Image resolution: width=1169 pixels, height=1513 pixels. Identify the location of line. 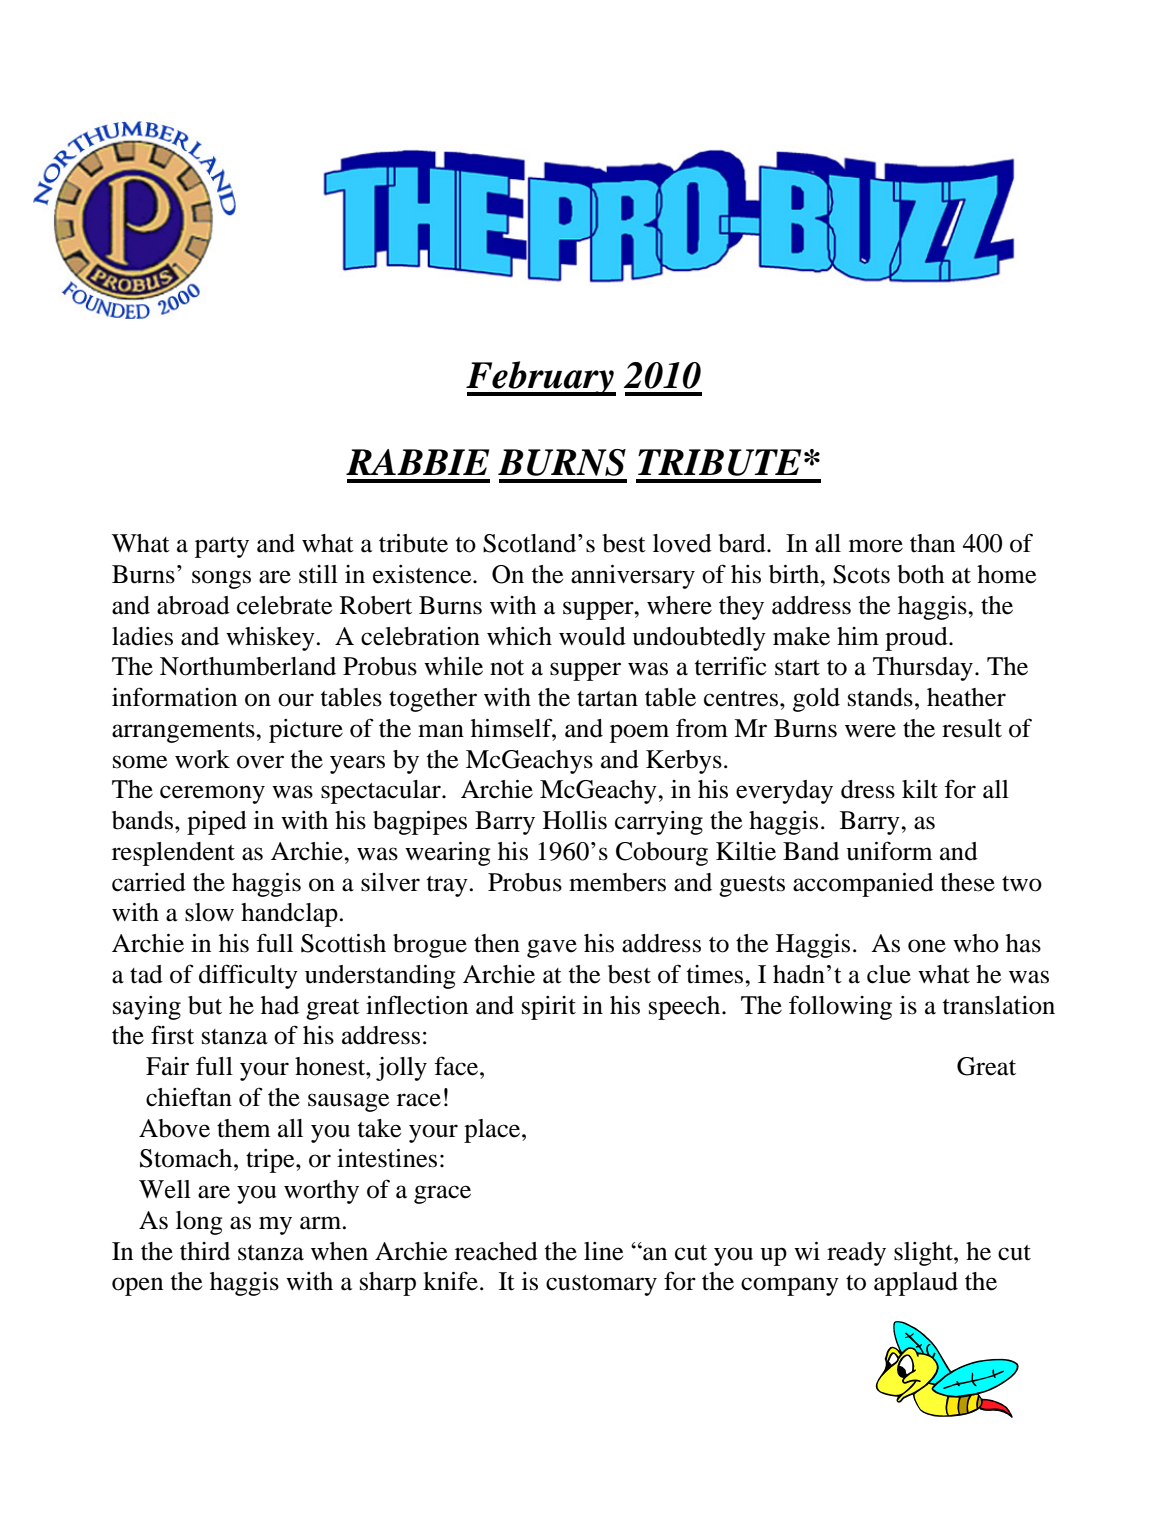
(603, 1251).
